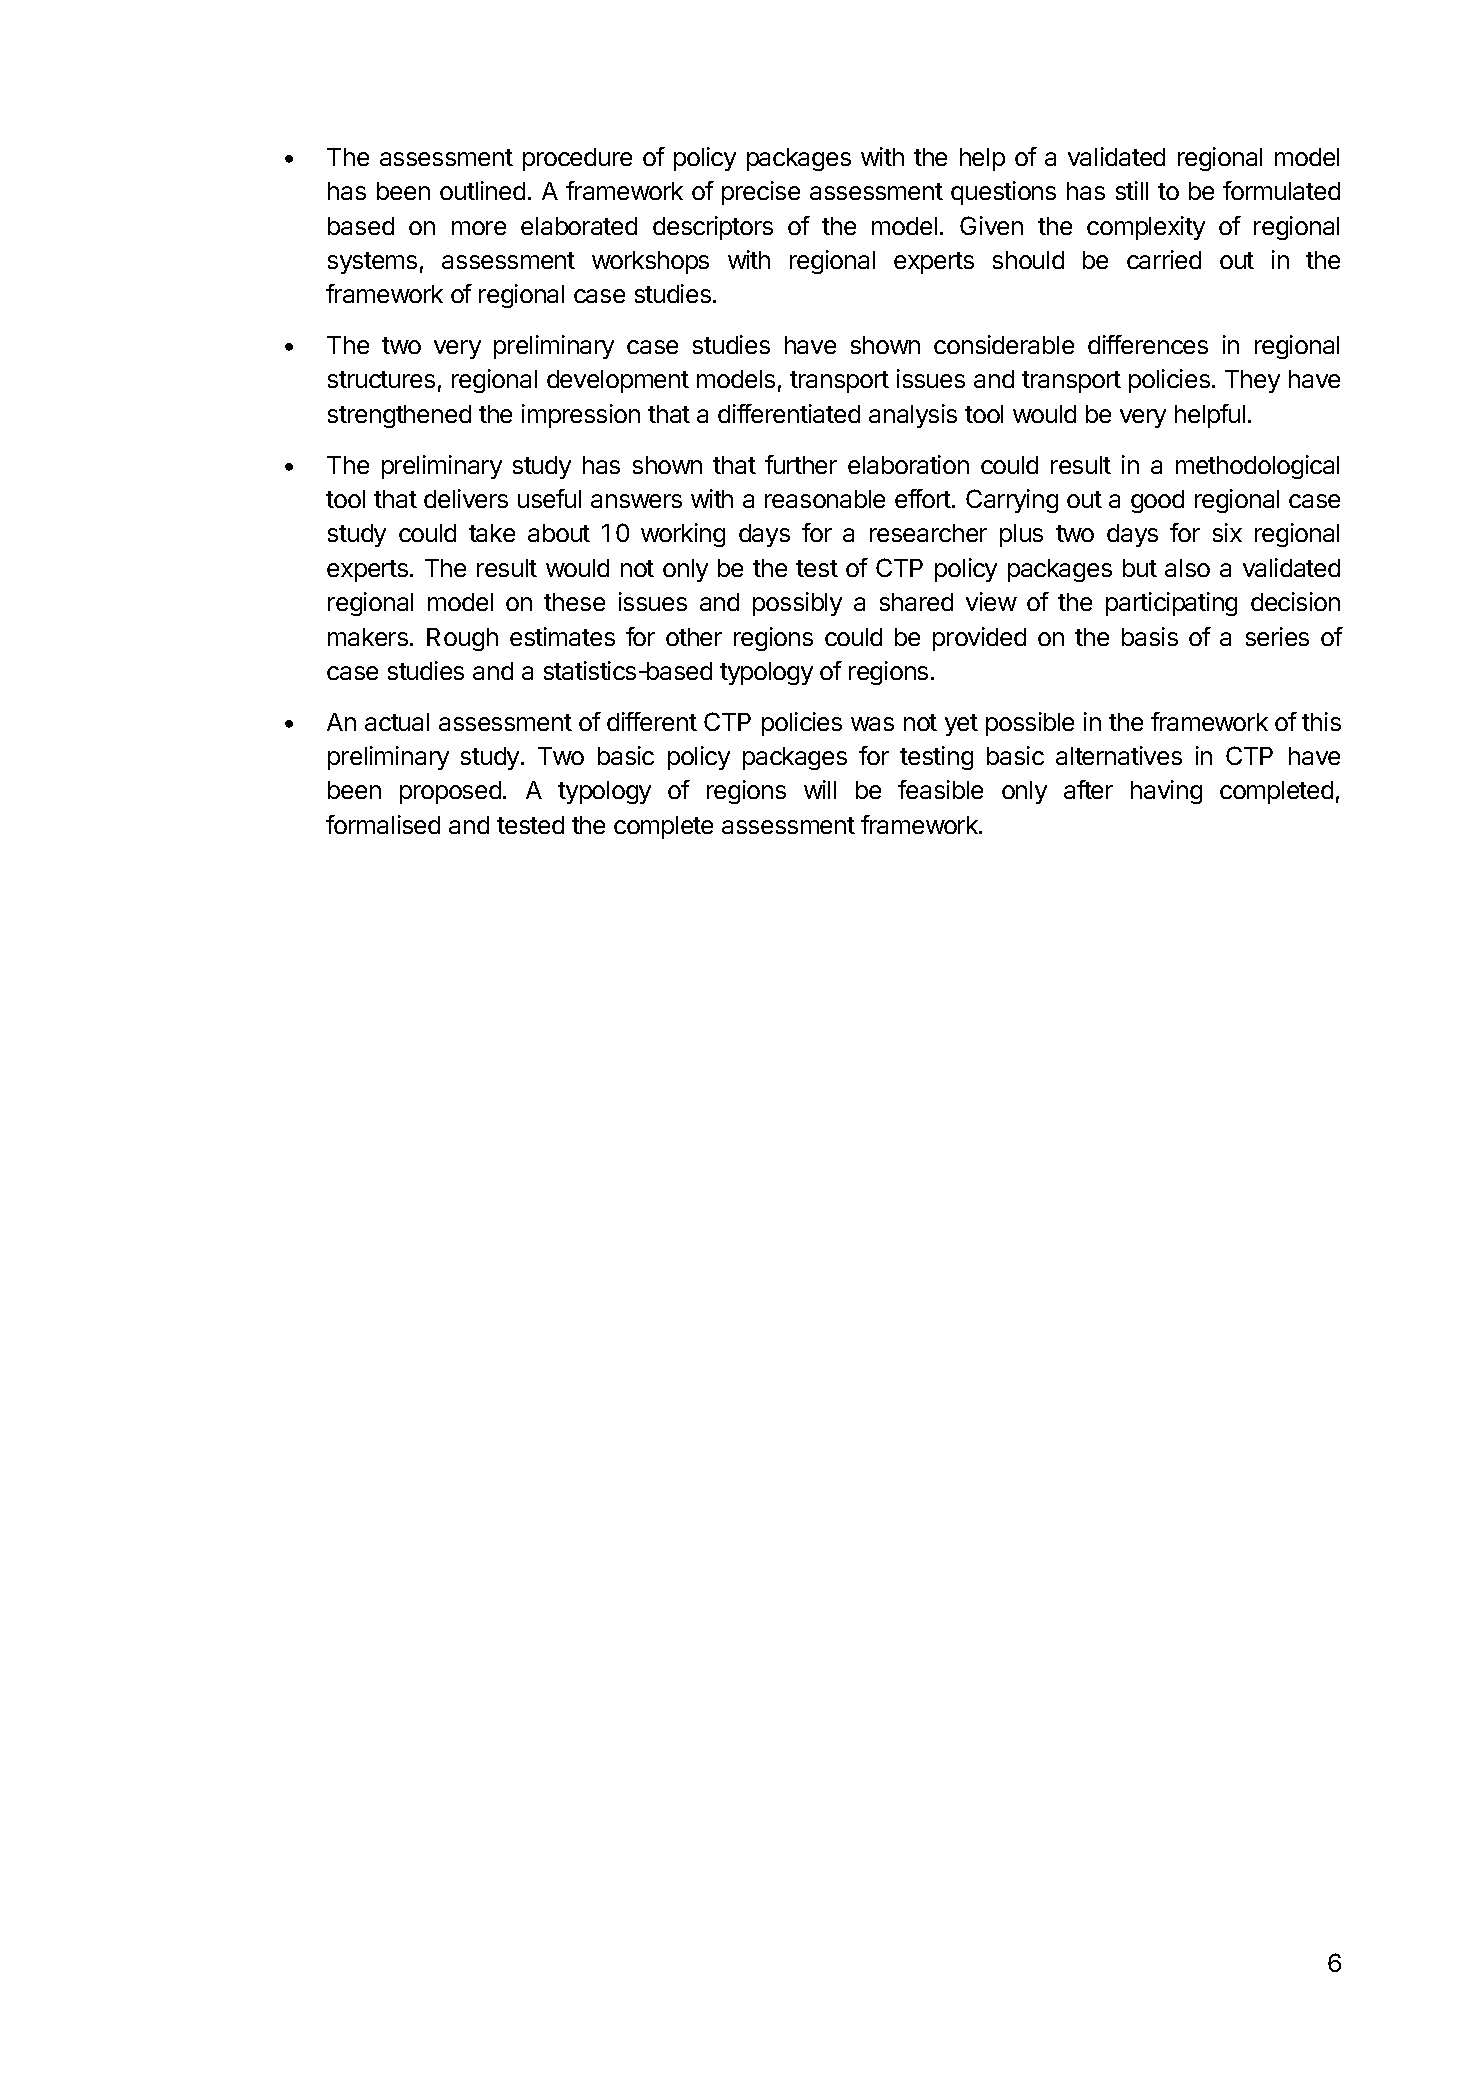  Describe the element at coordinates (1171, 604) in the image. I see `participating` at that location.
